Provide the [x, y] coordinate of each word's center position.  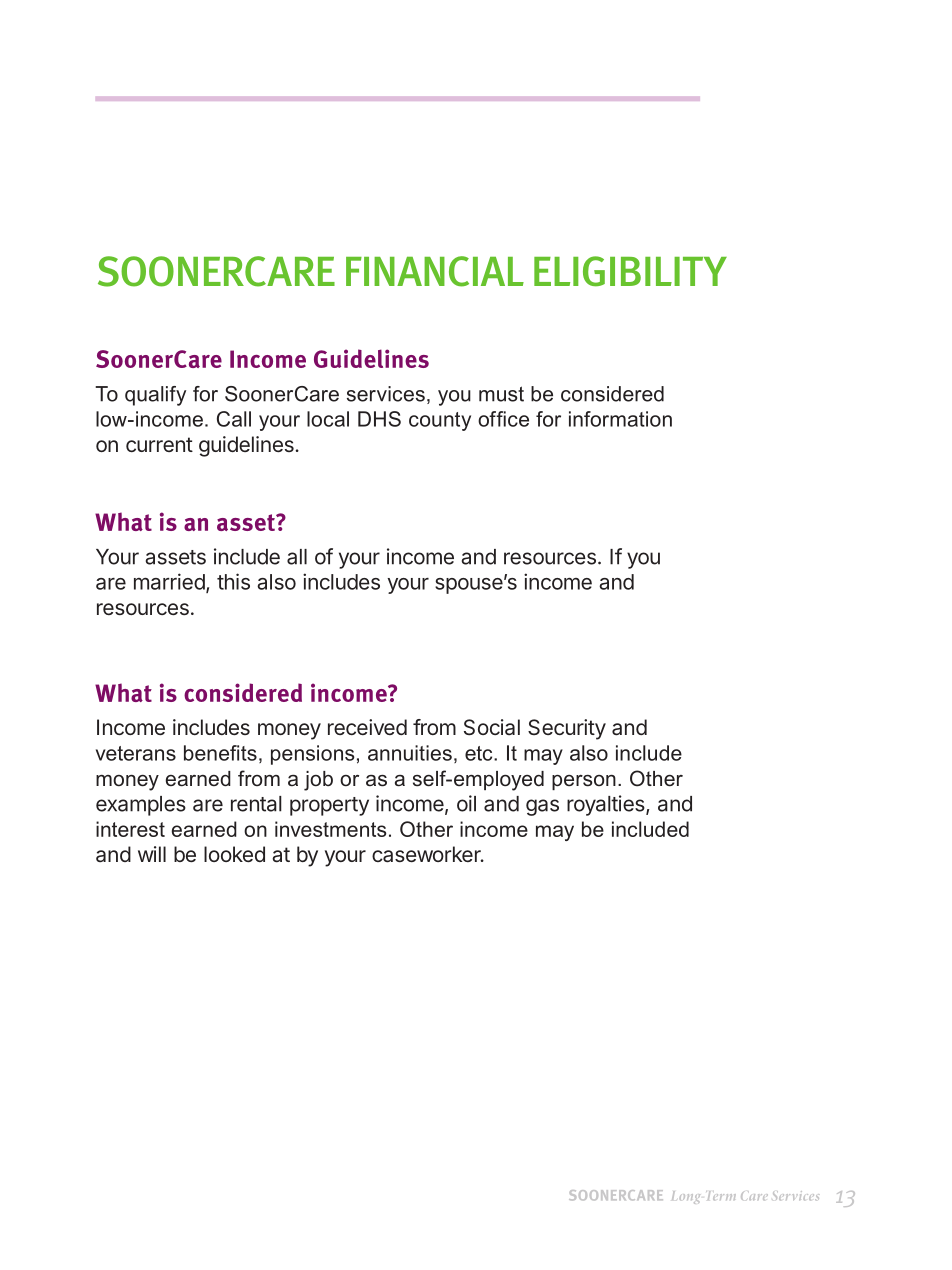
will [152, 854]
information [620, 419]
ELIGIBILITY [630, 271]
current [159, 444]
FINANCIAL [435, 271]
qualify [155, 396]
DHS [379, 419]
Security [567, 729]
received [367, 727]
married [169, 581]
